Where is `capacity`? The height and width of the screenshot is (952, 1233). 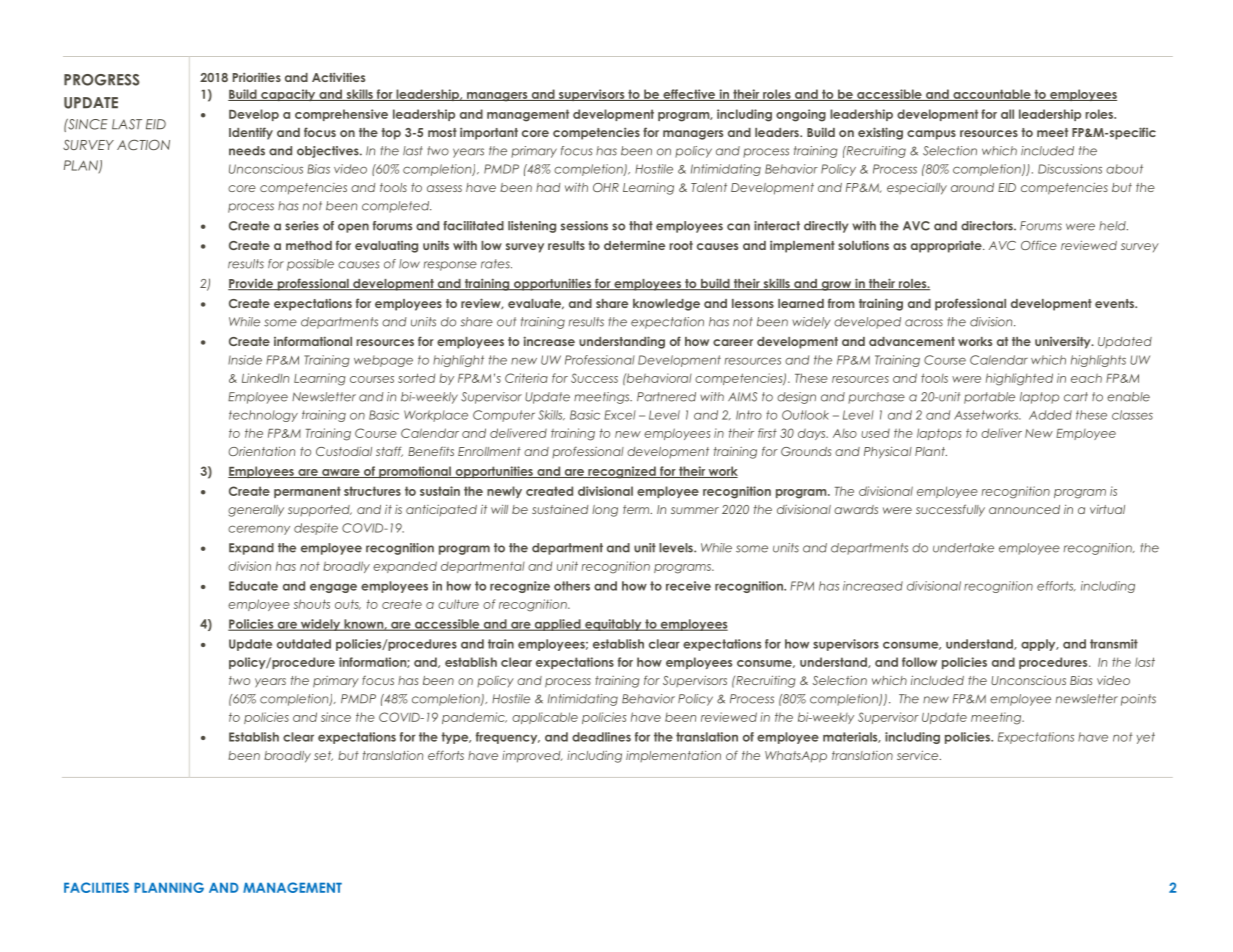 capacity is located at coordinates (288, 95).
